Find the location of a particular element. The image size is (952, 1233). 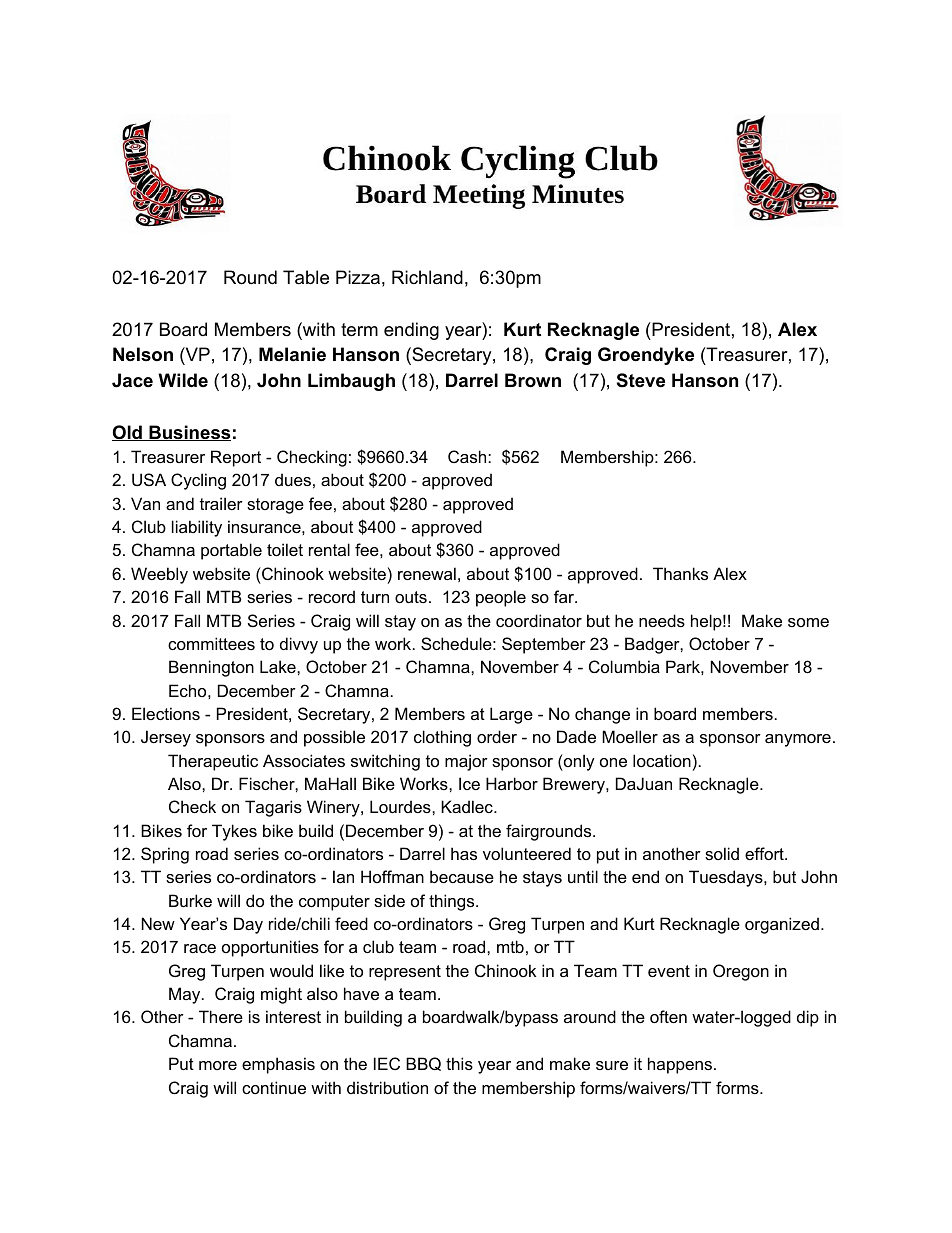

Richland is located at coordinates (427, 277).
